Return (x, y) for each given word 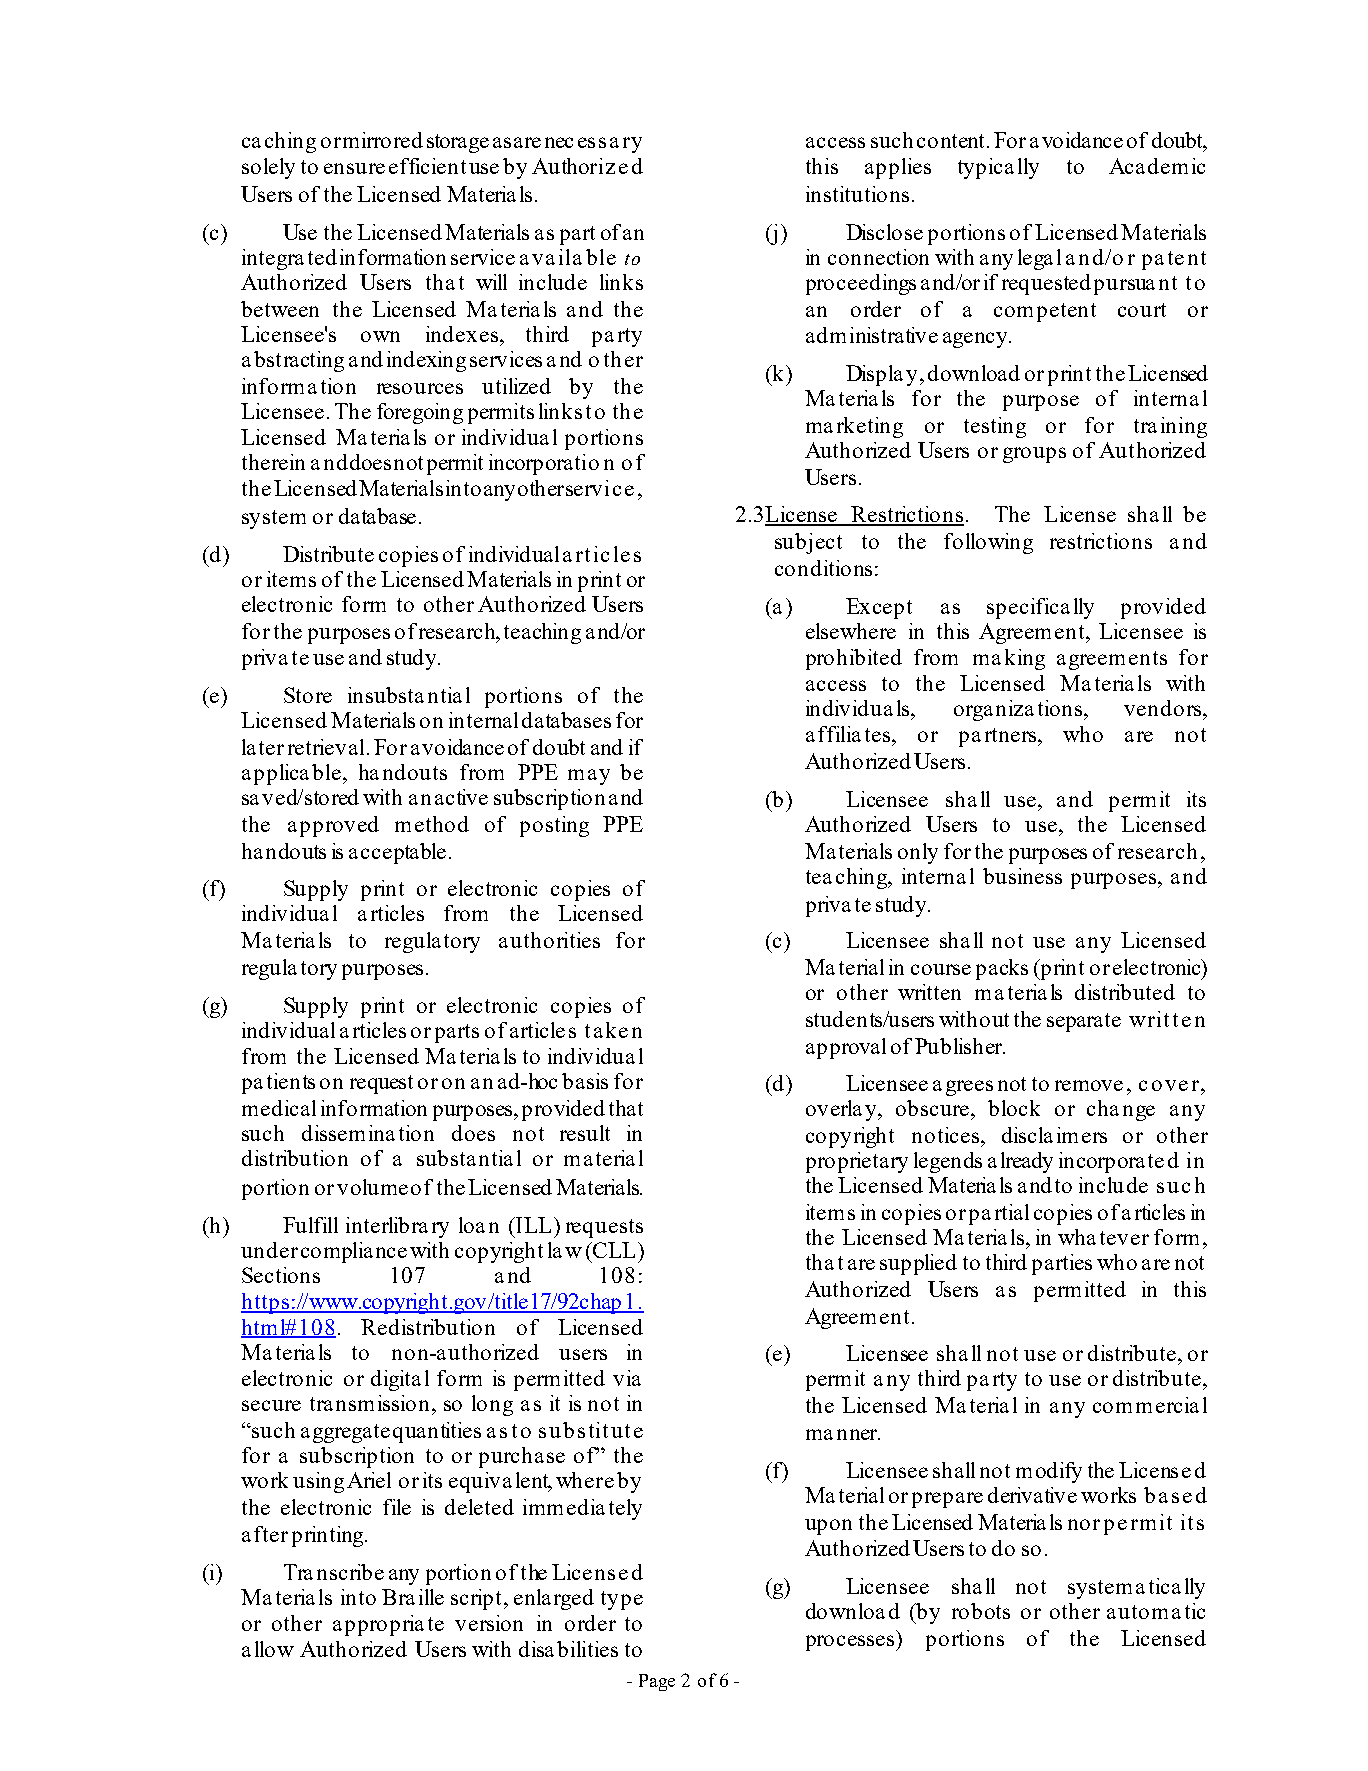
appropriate (388, 1625)
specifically (1040, 608)
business (1022, 876)
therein (273, 462)
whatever (1103, 1237)
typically (998, 168)
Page (657, 1682)
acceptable (397, 853)
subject (808, 543)
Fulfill (310, 1225)
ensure (354, 168)
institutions (857, 194)
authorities (549, 940)
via (627, 1378)
